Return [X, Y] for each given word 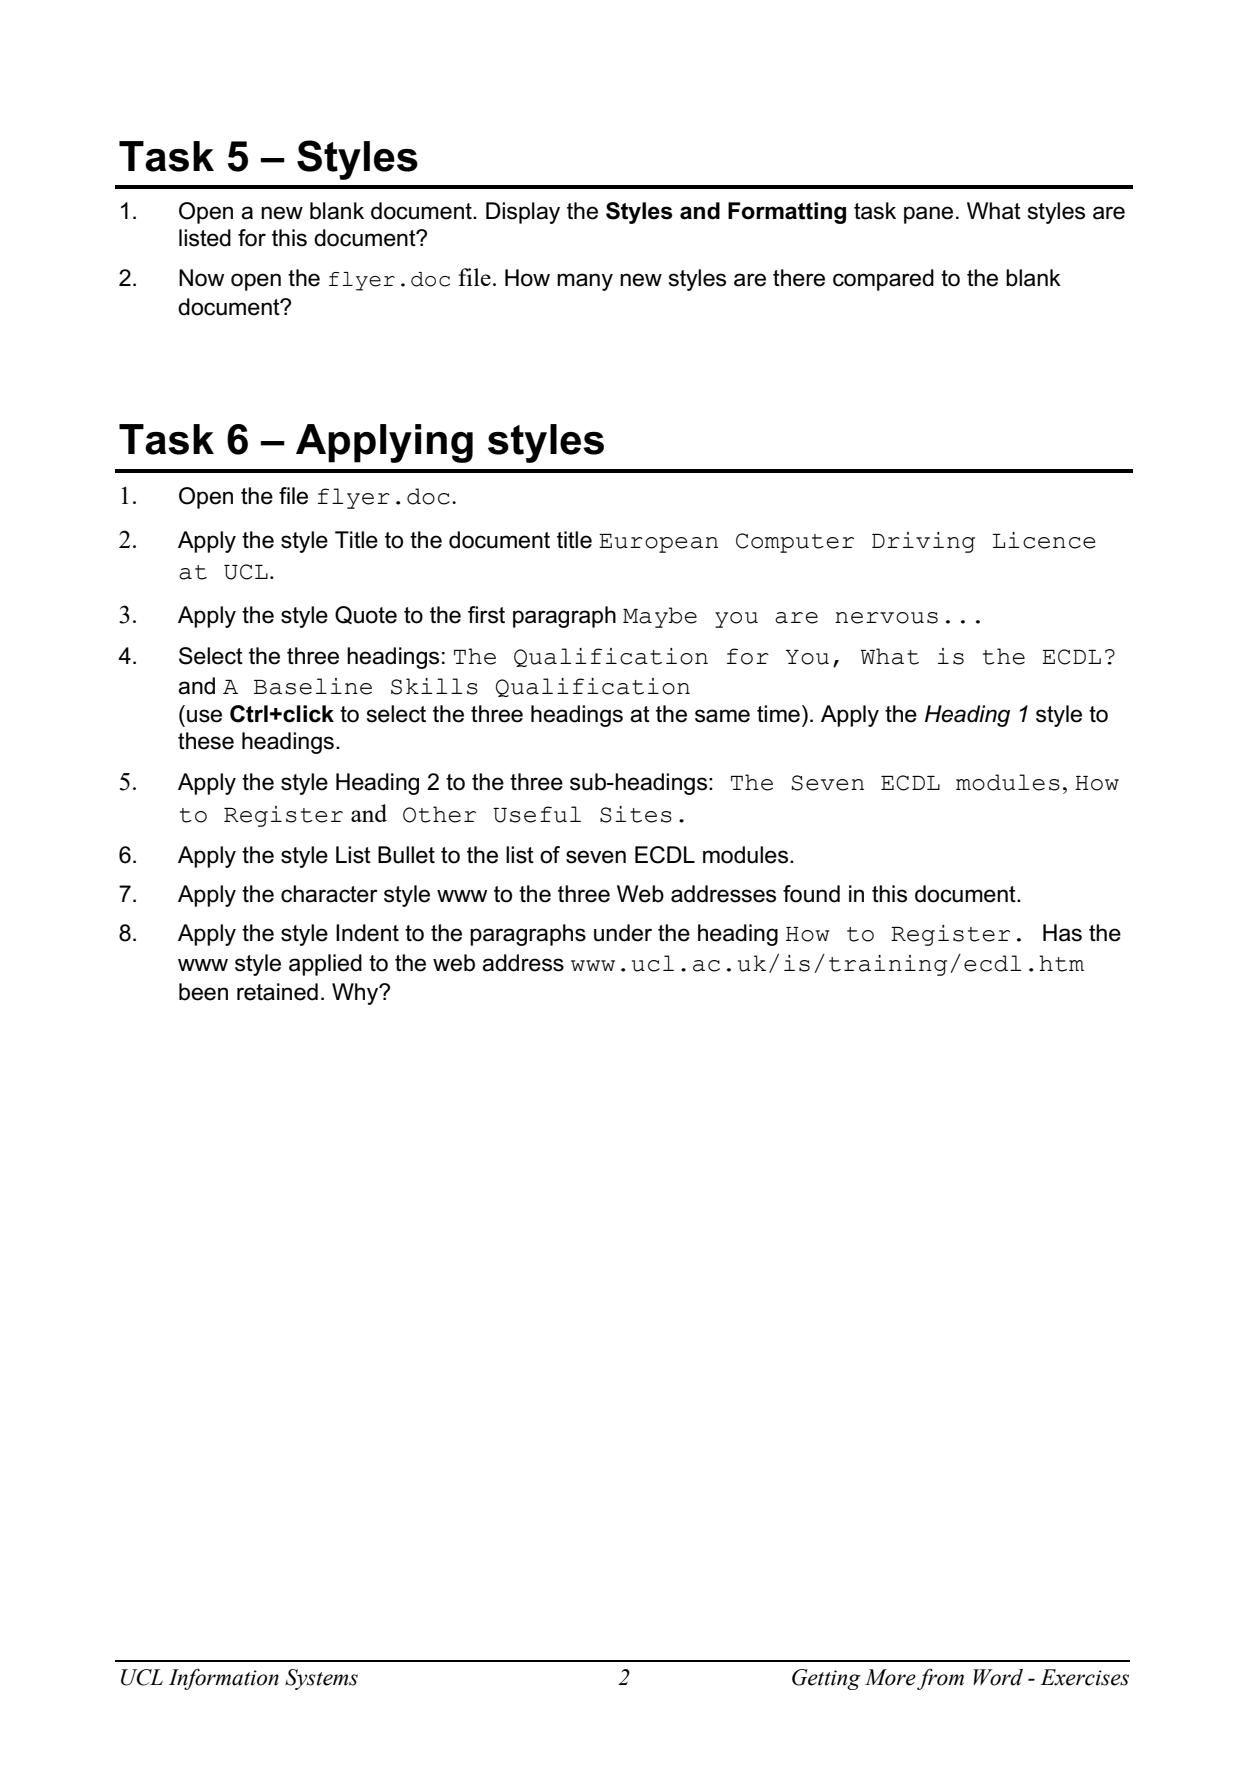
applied [325, 965]
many [585, 282]
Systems [321, 1679]
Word [998, 1677]
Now [201, 278]
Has [1062, 933]
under [623, 933]
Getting [826, 1679]
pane [928, 215]
